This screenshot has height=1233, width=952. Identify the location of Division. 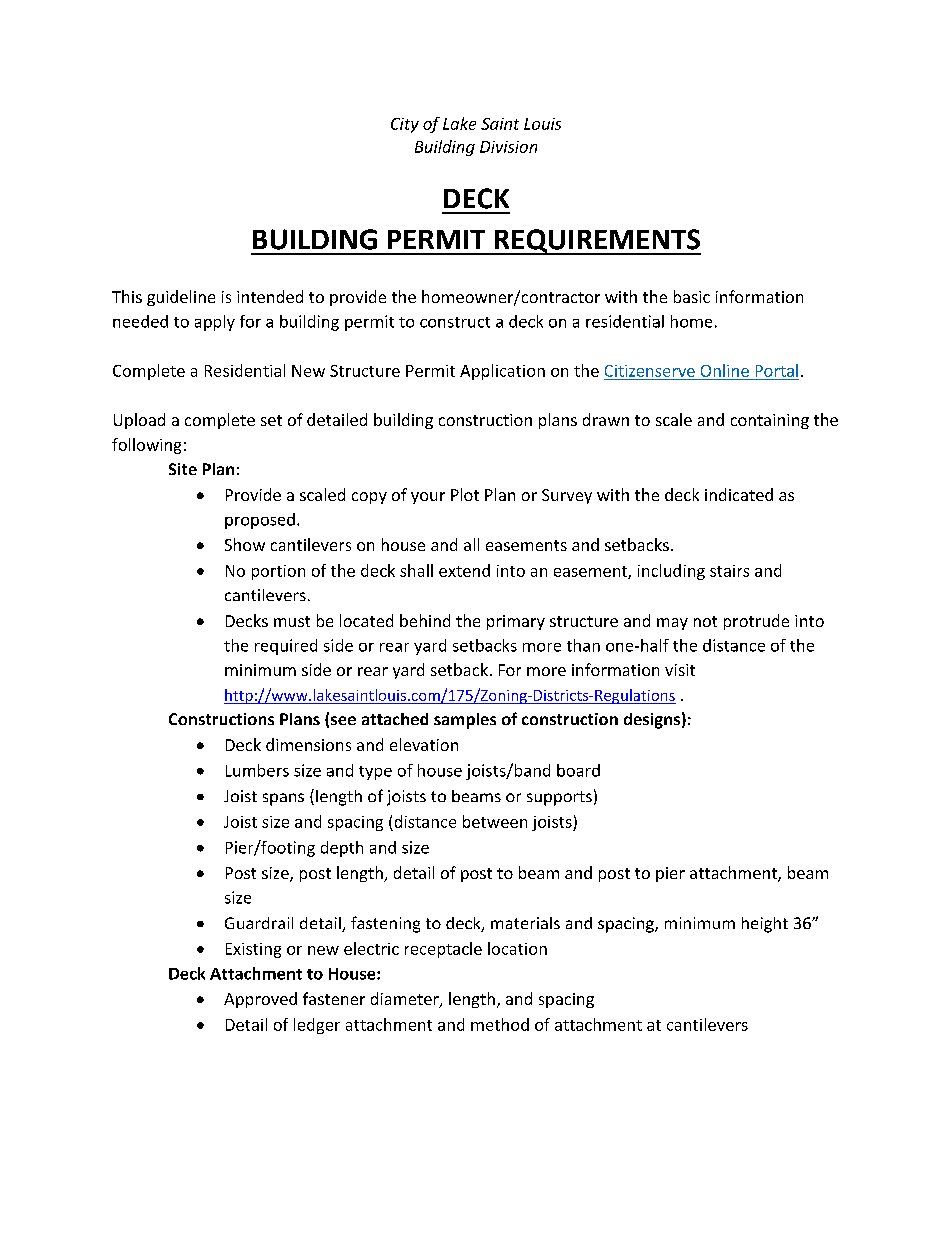
(508, 147).
